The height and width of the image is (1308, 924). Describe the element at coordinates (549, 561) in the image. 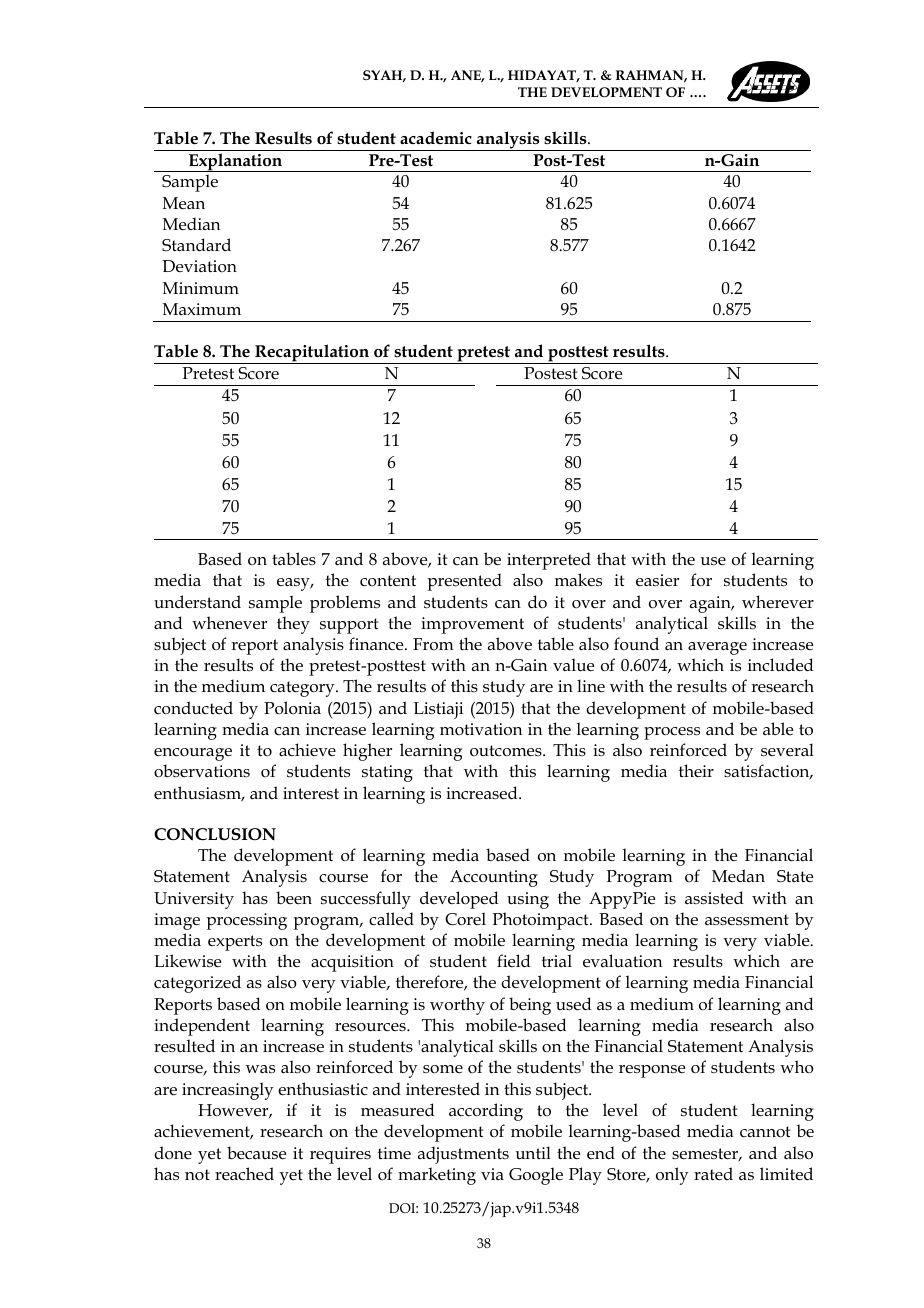

I see `interpreted` at that location.
